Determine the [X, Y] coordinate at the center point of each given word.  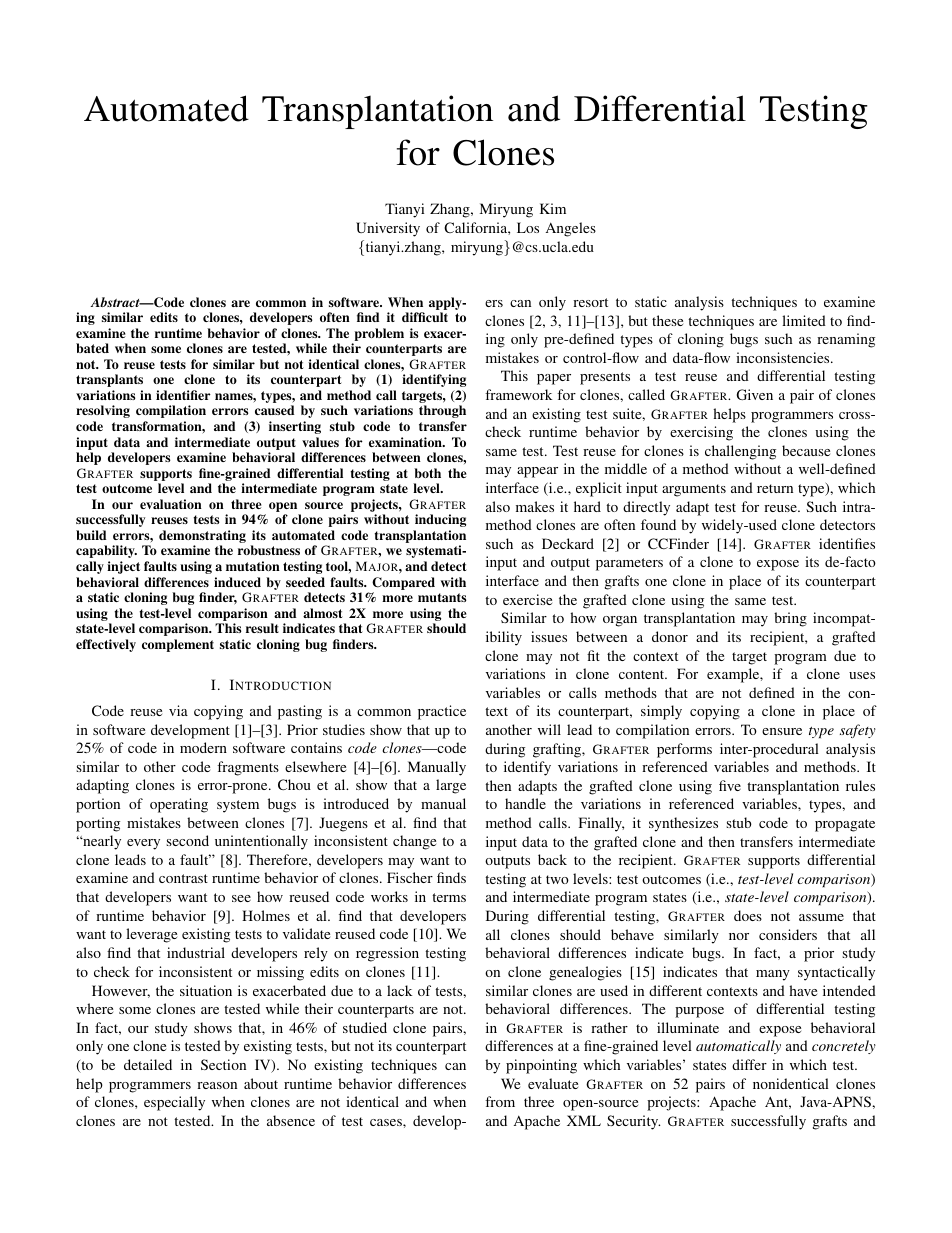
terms [449, 897]
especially [174, 1103]
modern [203, 747]
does [748, 915]
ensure [782, 731]
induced [237, 582]
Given [755, 394]
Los [528, 227]
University [388, 229]
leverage [151, 935]
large [451, 786]
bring [790, 619]
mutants [442, 597]
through [442, 411]
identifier [183, 395]
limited [804, 320]
